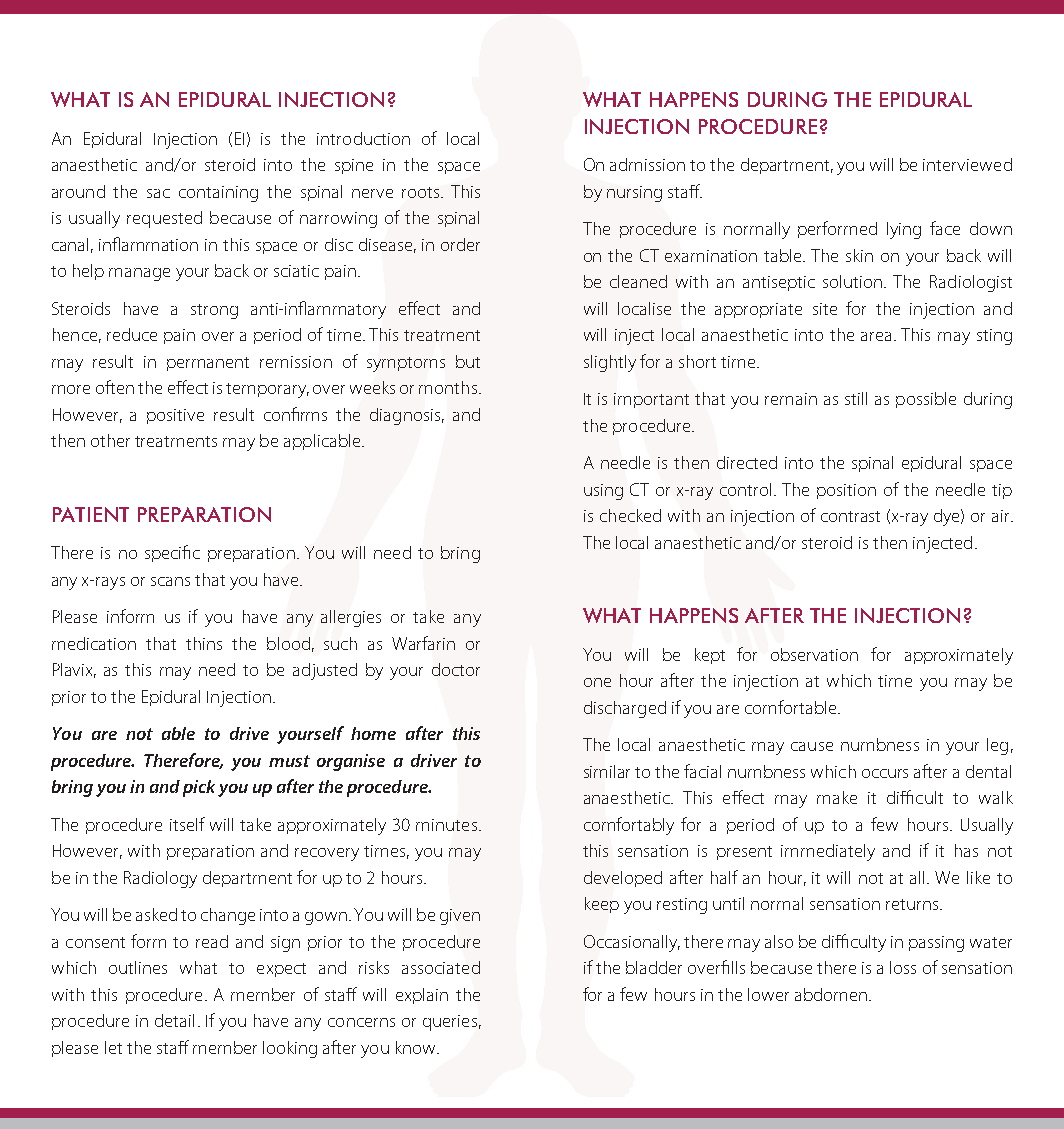 Image resolution: width=1064 pixels, height=1129 pixels. What do you see at coordinates (208, 364) in the page?
I see `permanent` at bounding box center [208, 364].
